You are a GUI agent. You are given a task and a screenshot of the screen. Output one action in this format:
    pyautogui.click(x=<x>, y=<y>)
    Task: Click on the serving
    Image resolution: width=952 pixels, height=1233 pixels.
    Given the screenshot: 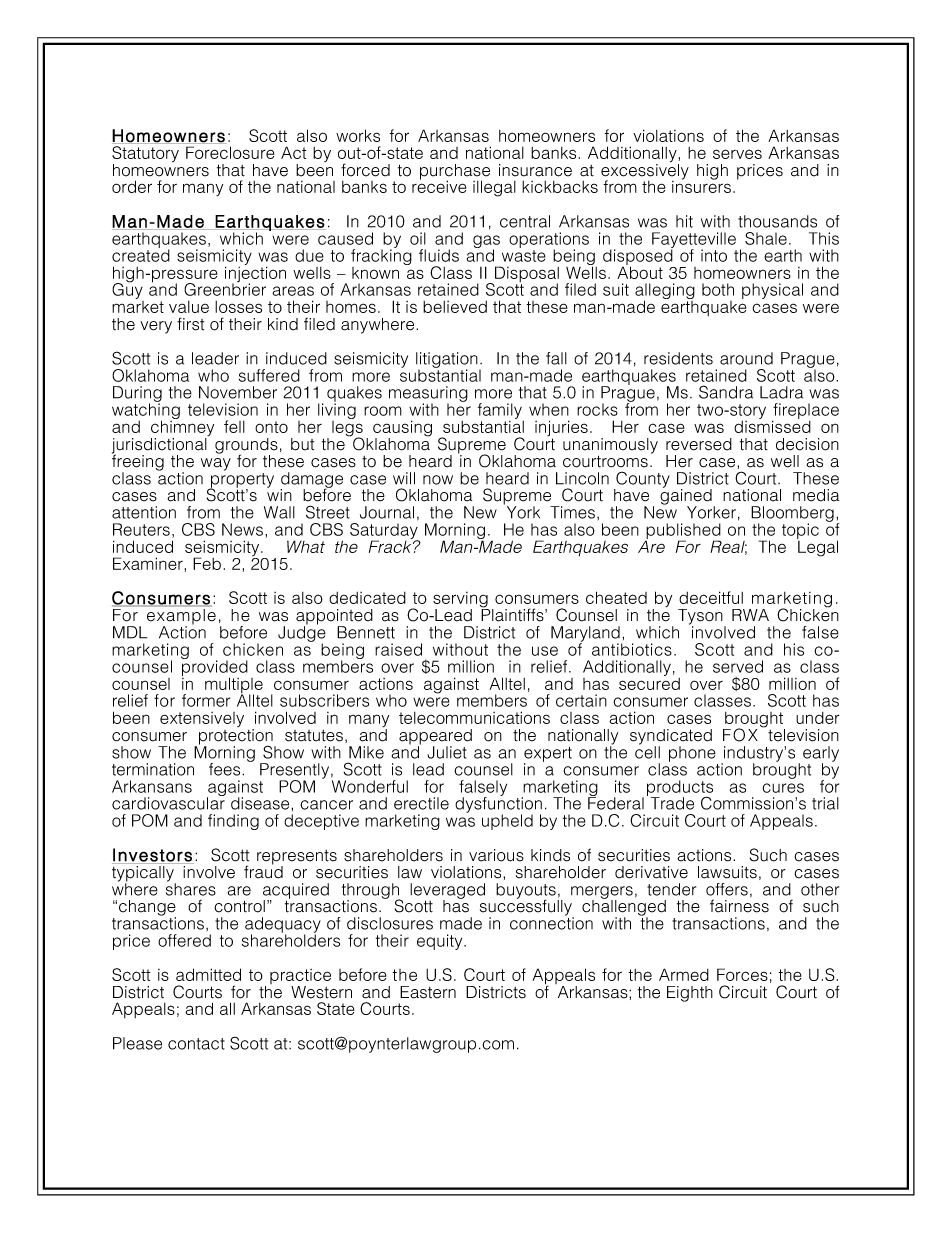 What is the action you would take?
    pyautogui.click(x=461, y=601)
